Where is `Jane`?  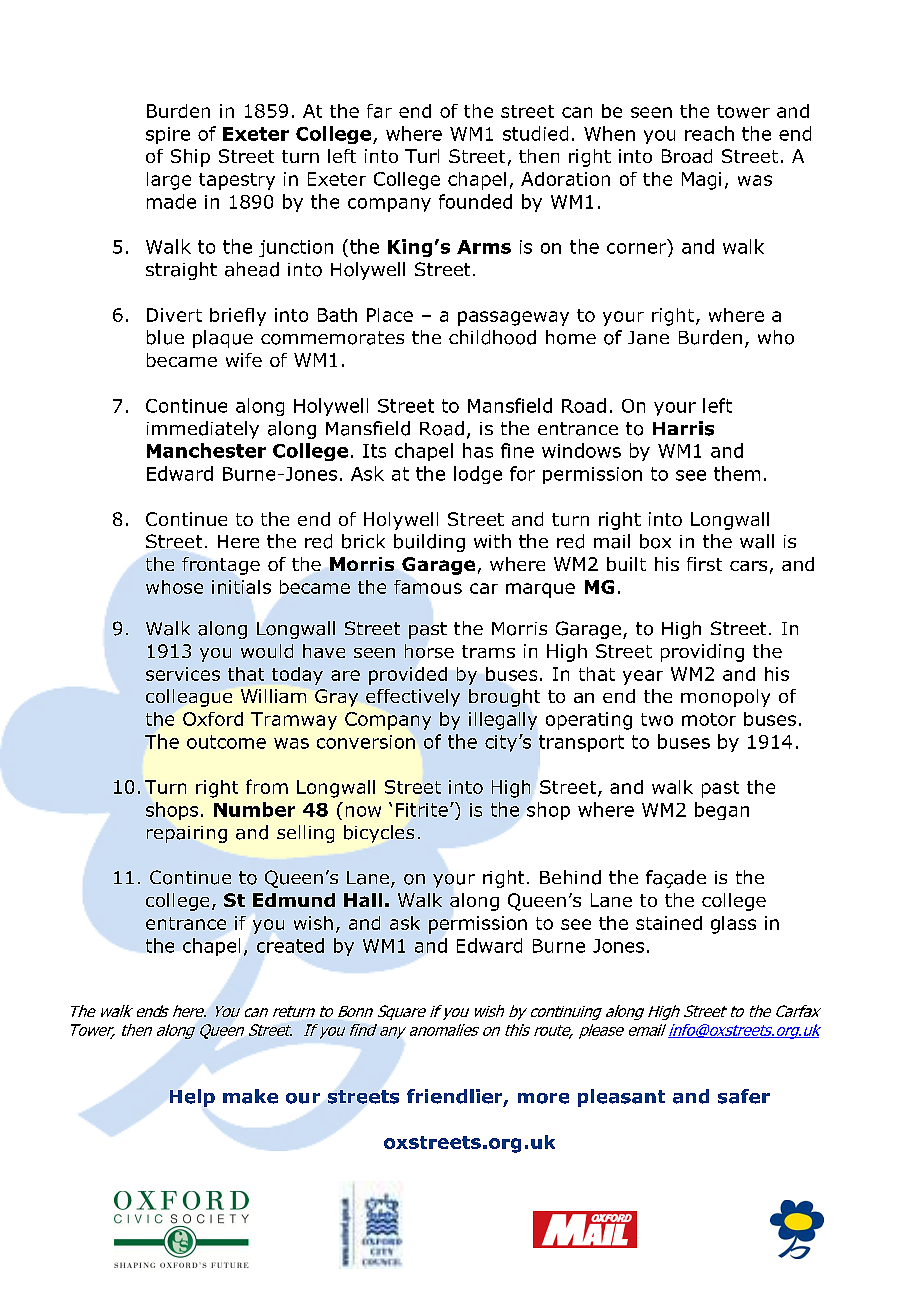 Jane is located at coordinates (648, 338).
